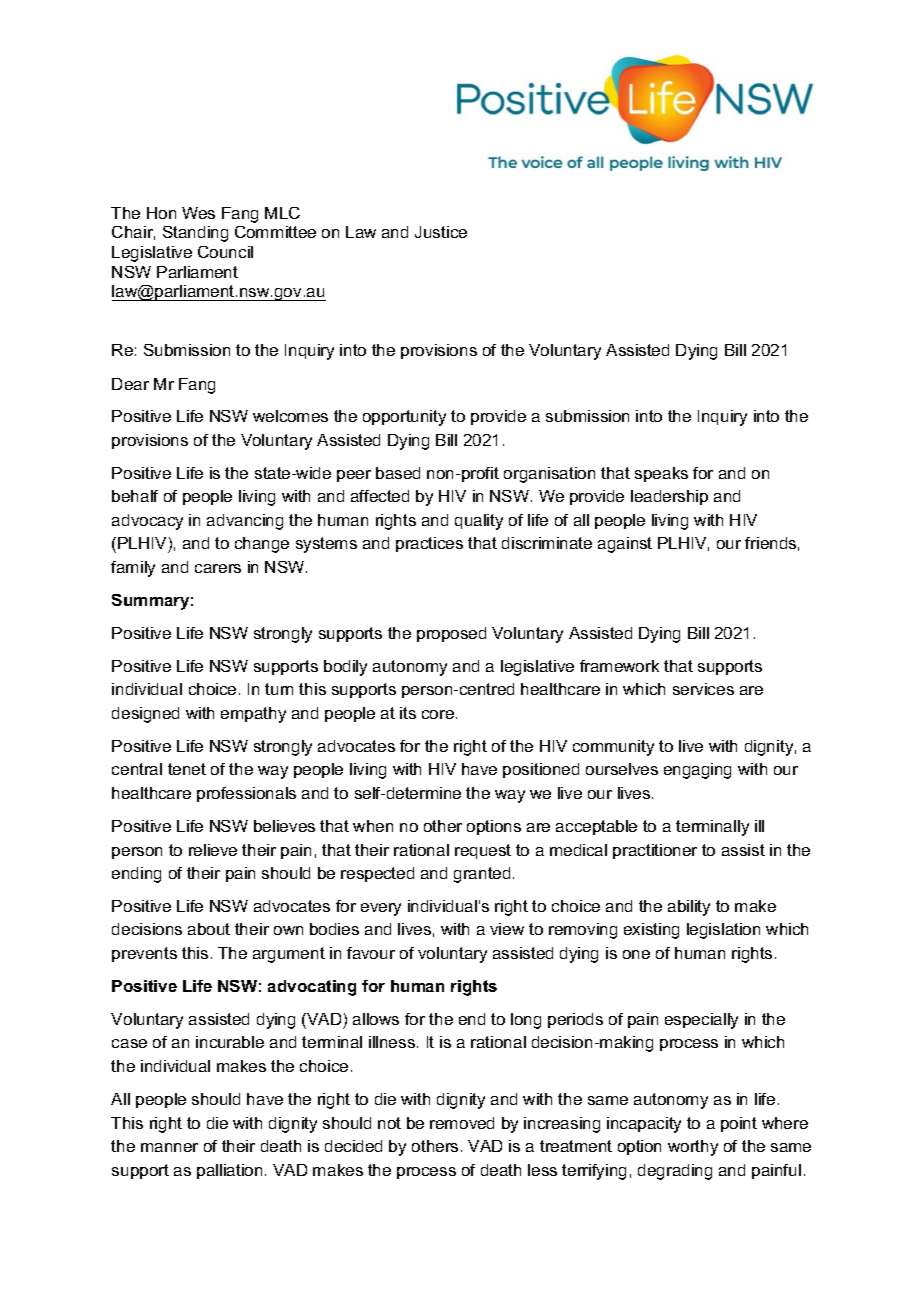  Describe the element at coordinates (441, 232) in the image. I see `Justice` at that location.
